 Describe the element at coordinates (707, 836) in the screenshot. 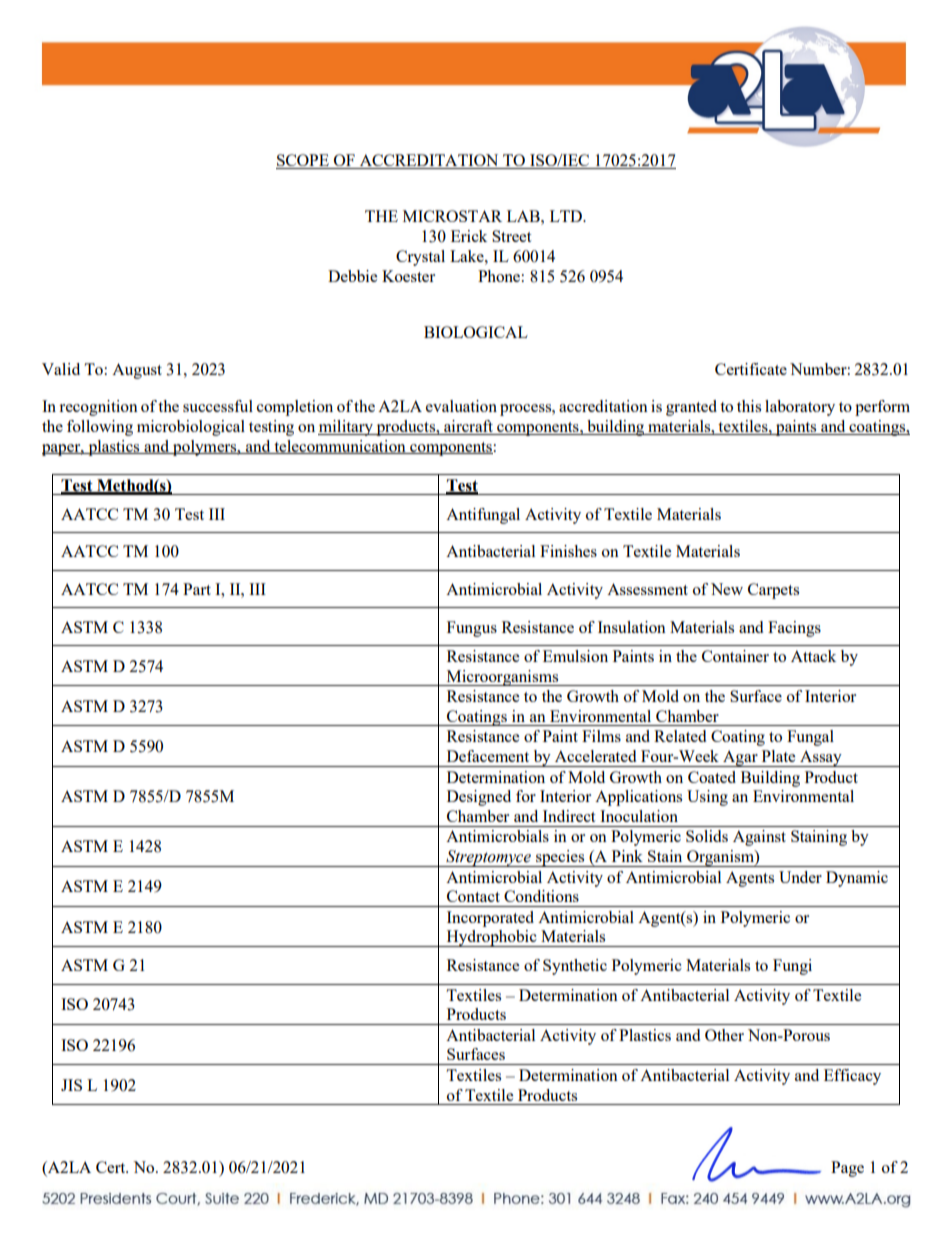

I see `Solids` at that location.
